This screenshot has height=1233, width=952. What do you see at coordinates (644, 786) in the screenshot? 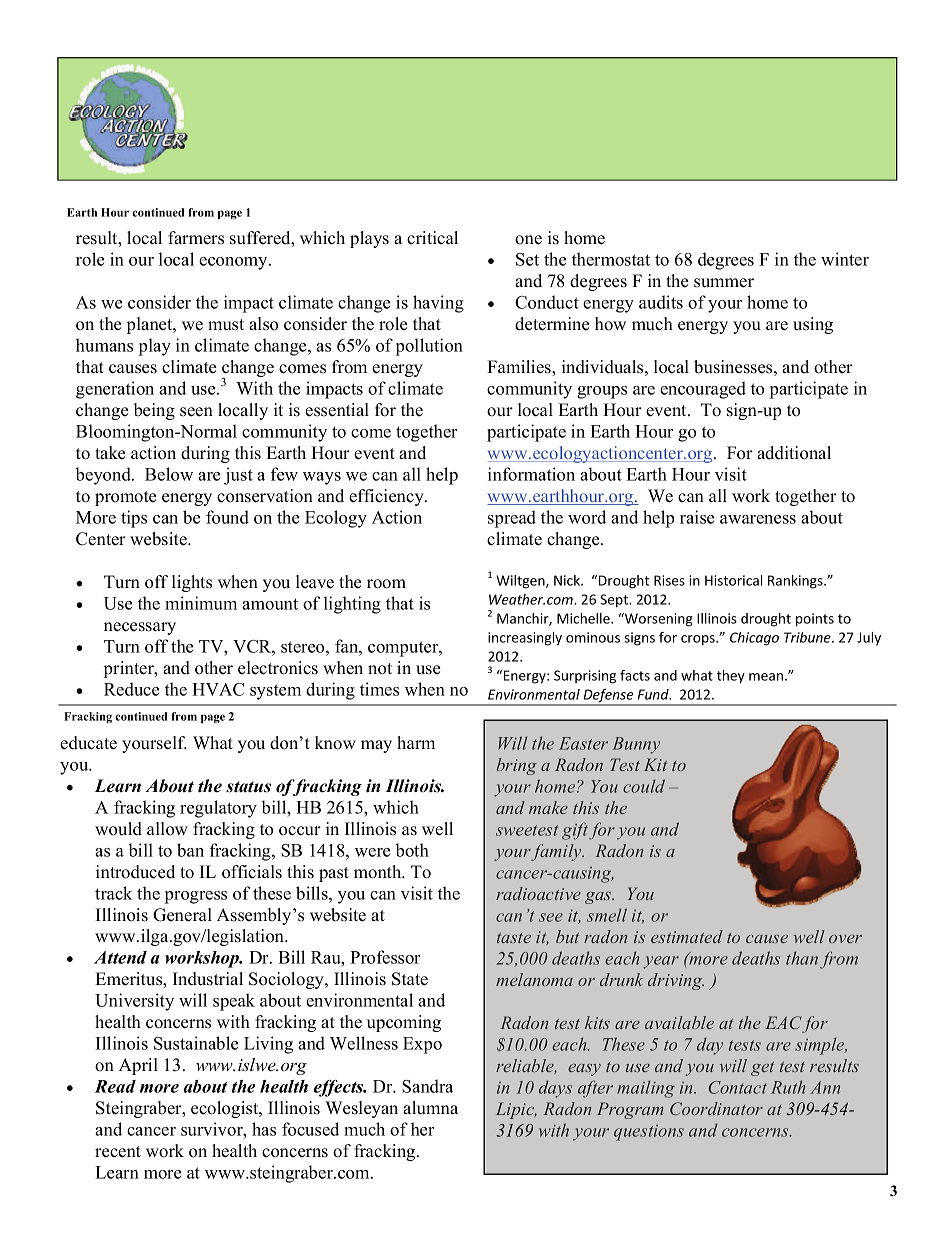
I see `could` at bounding box center [644, 786].
